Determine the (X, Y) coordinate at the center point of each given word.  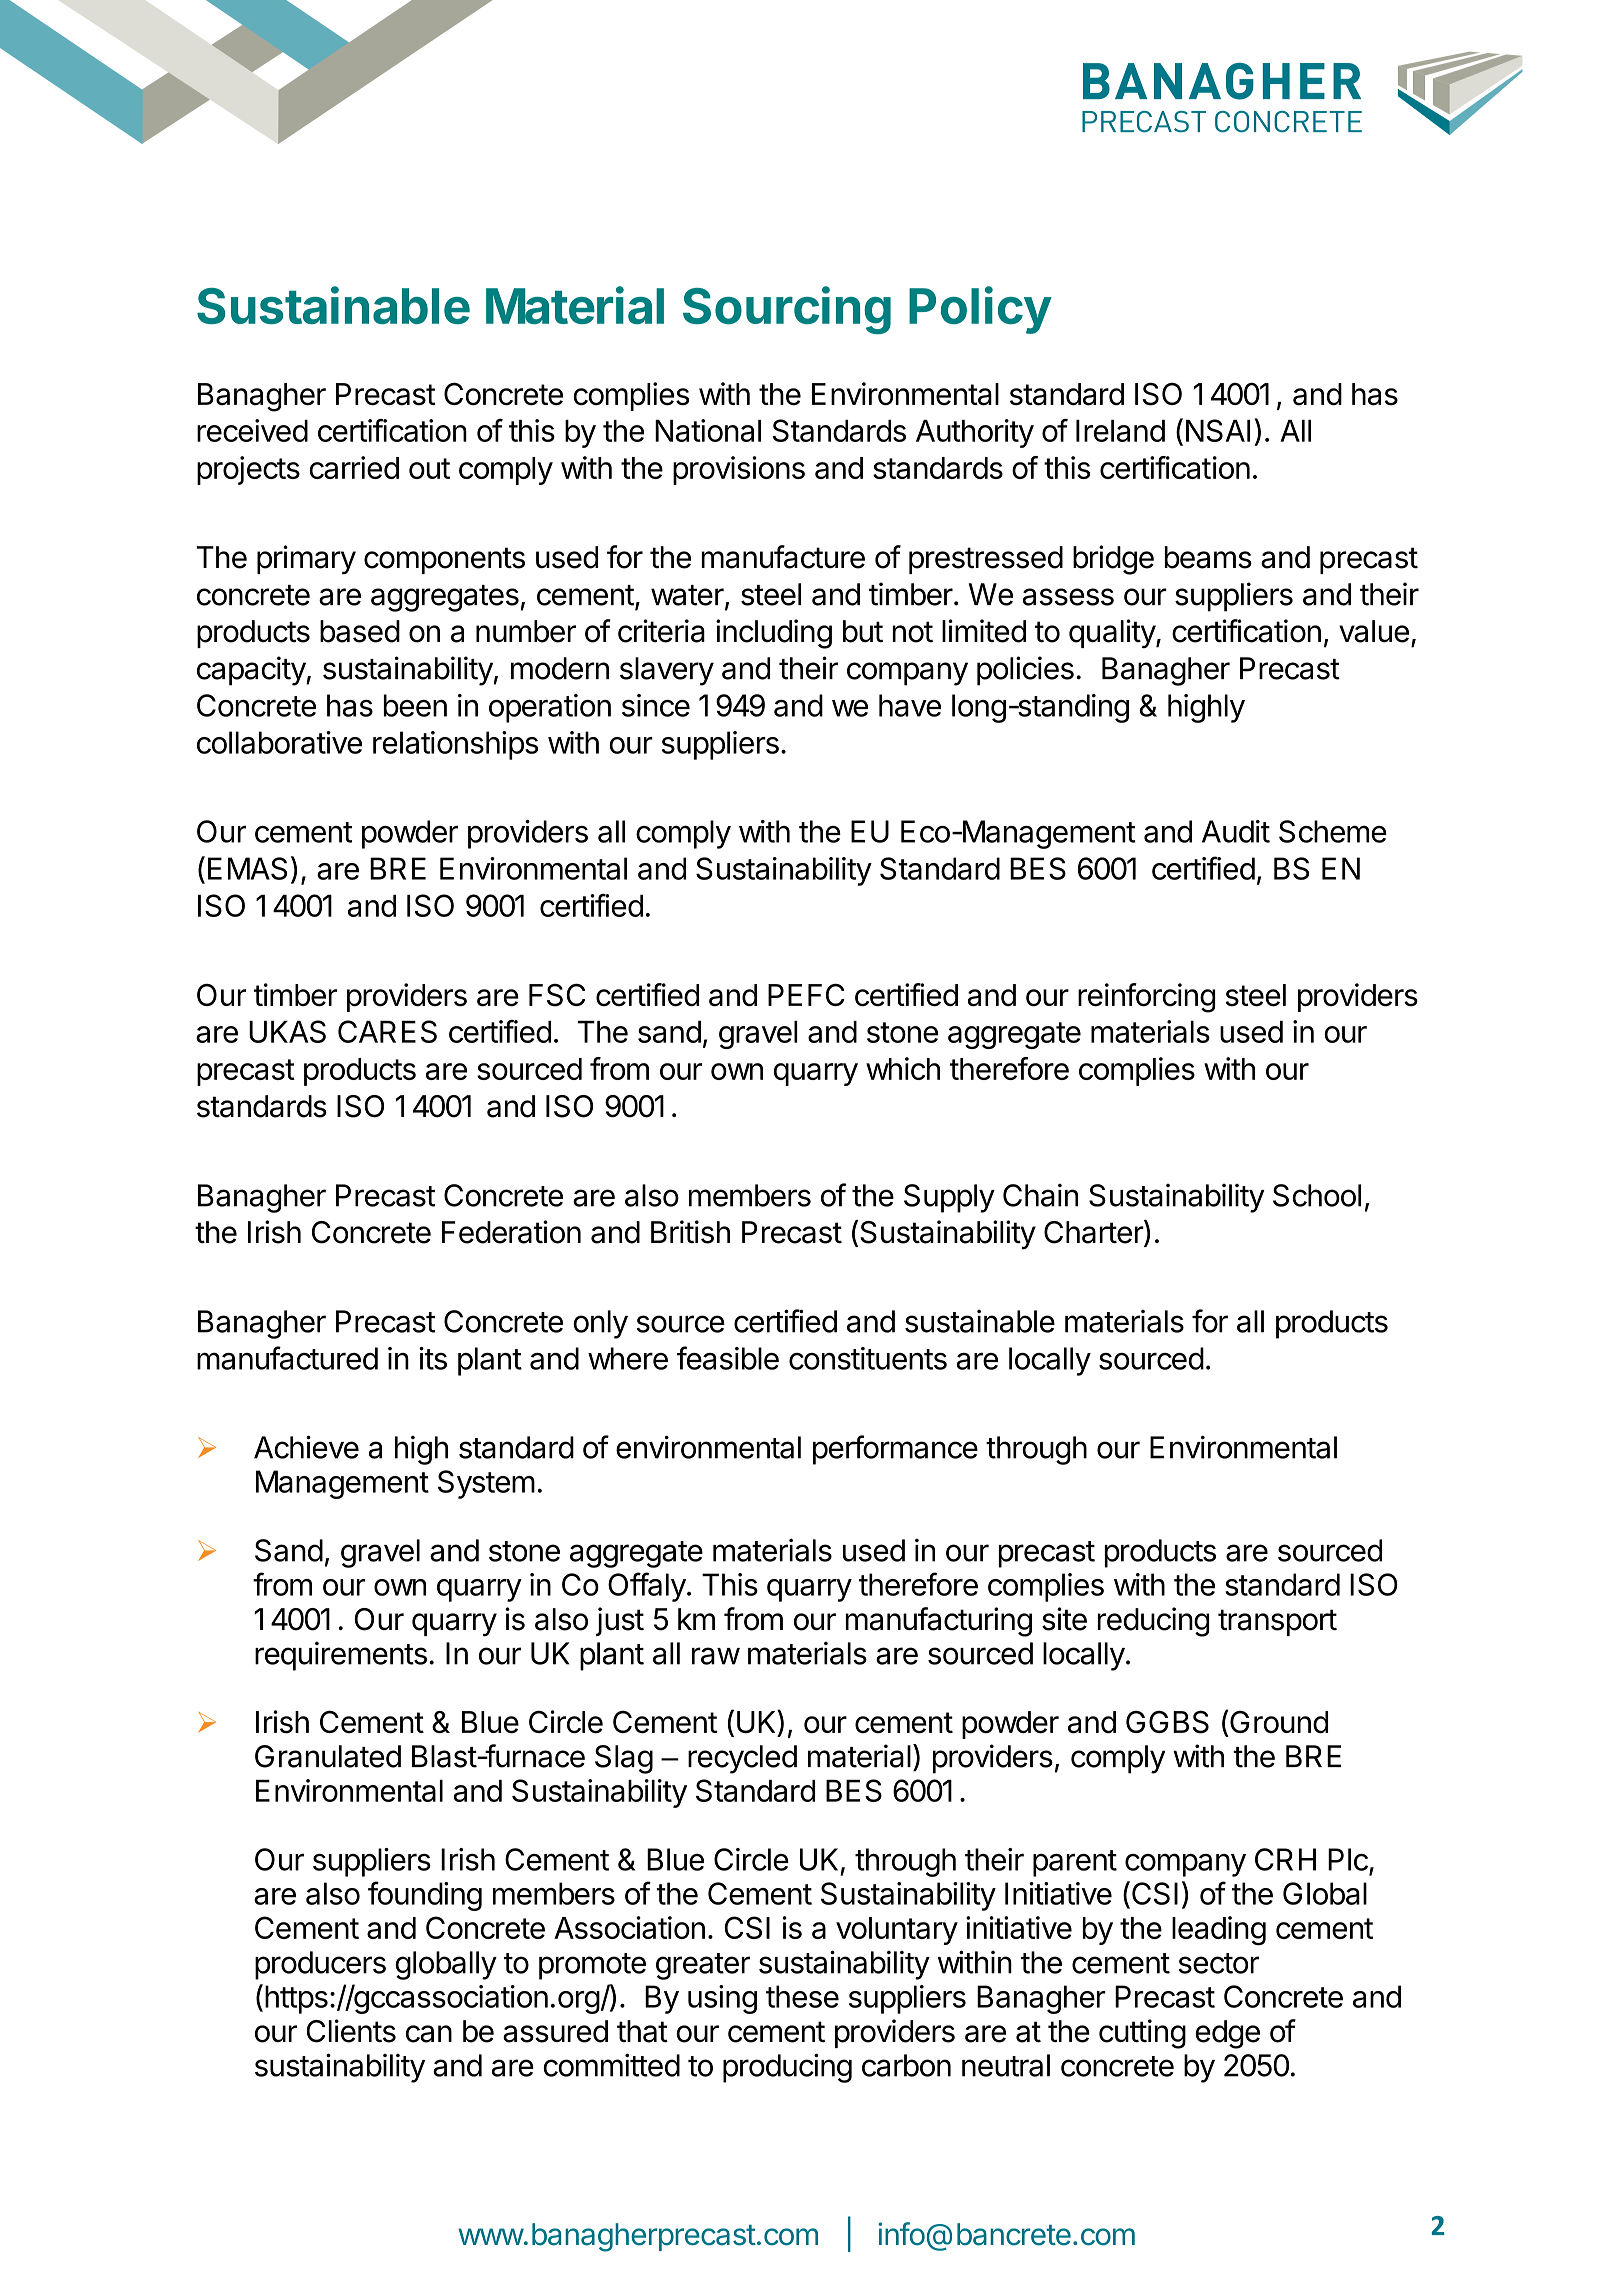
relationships (455, 745)
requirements (341, 1656)
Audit (1236, 831)
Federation (511, 1232)
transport (1277, 1622)
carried (354, 467)
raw (716, 1656)
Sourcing (787, 310)
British (690, 1232)
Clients (351, 2031)
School (1317, 1195)
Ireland (1120, 431)
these (802, 1996)
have (910, 705)
